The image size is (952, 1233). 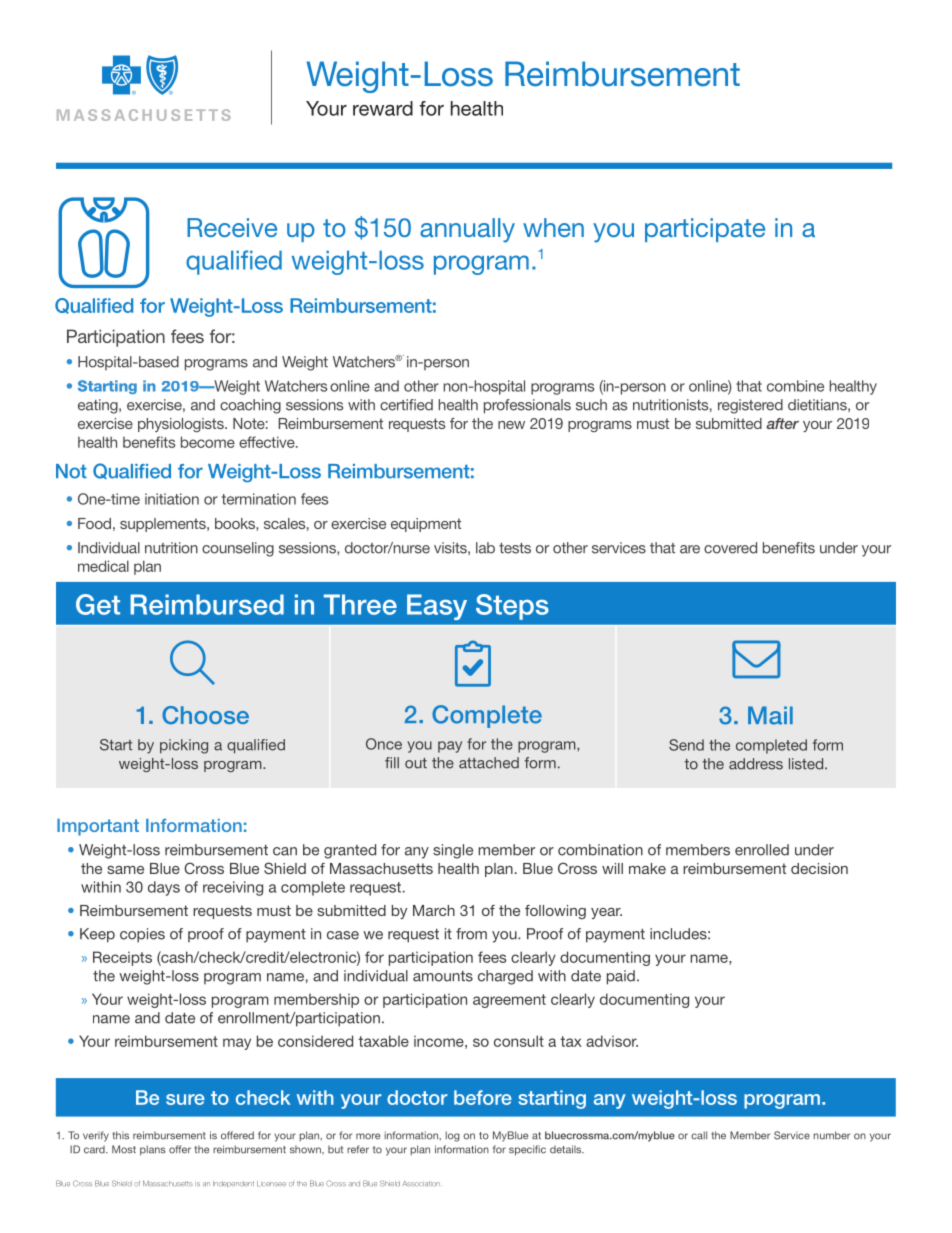 What do you see at coordinates (232, 227) in the screenshot?
I see `Receive` at bounding box center [232, 227].
